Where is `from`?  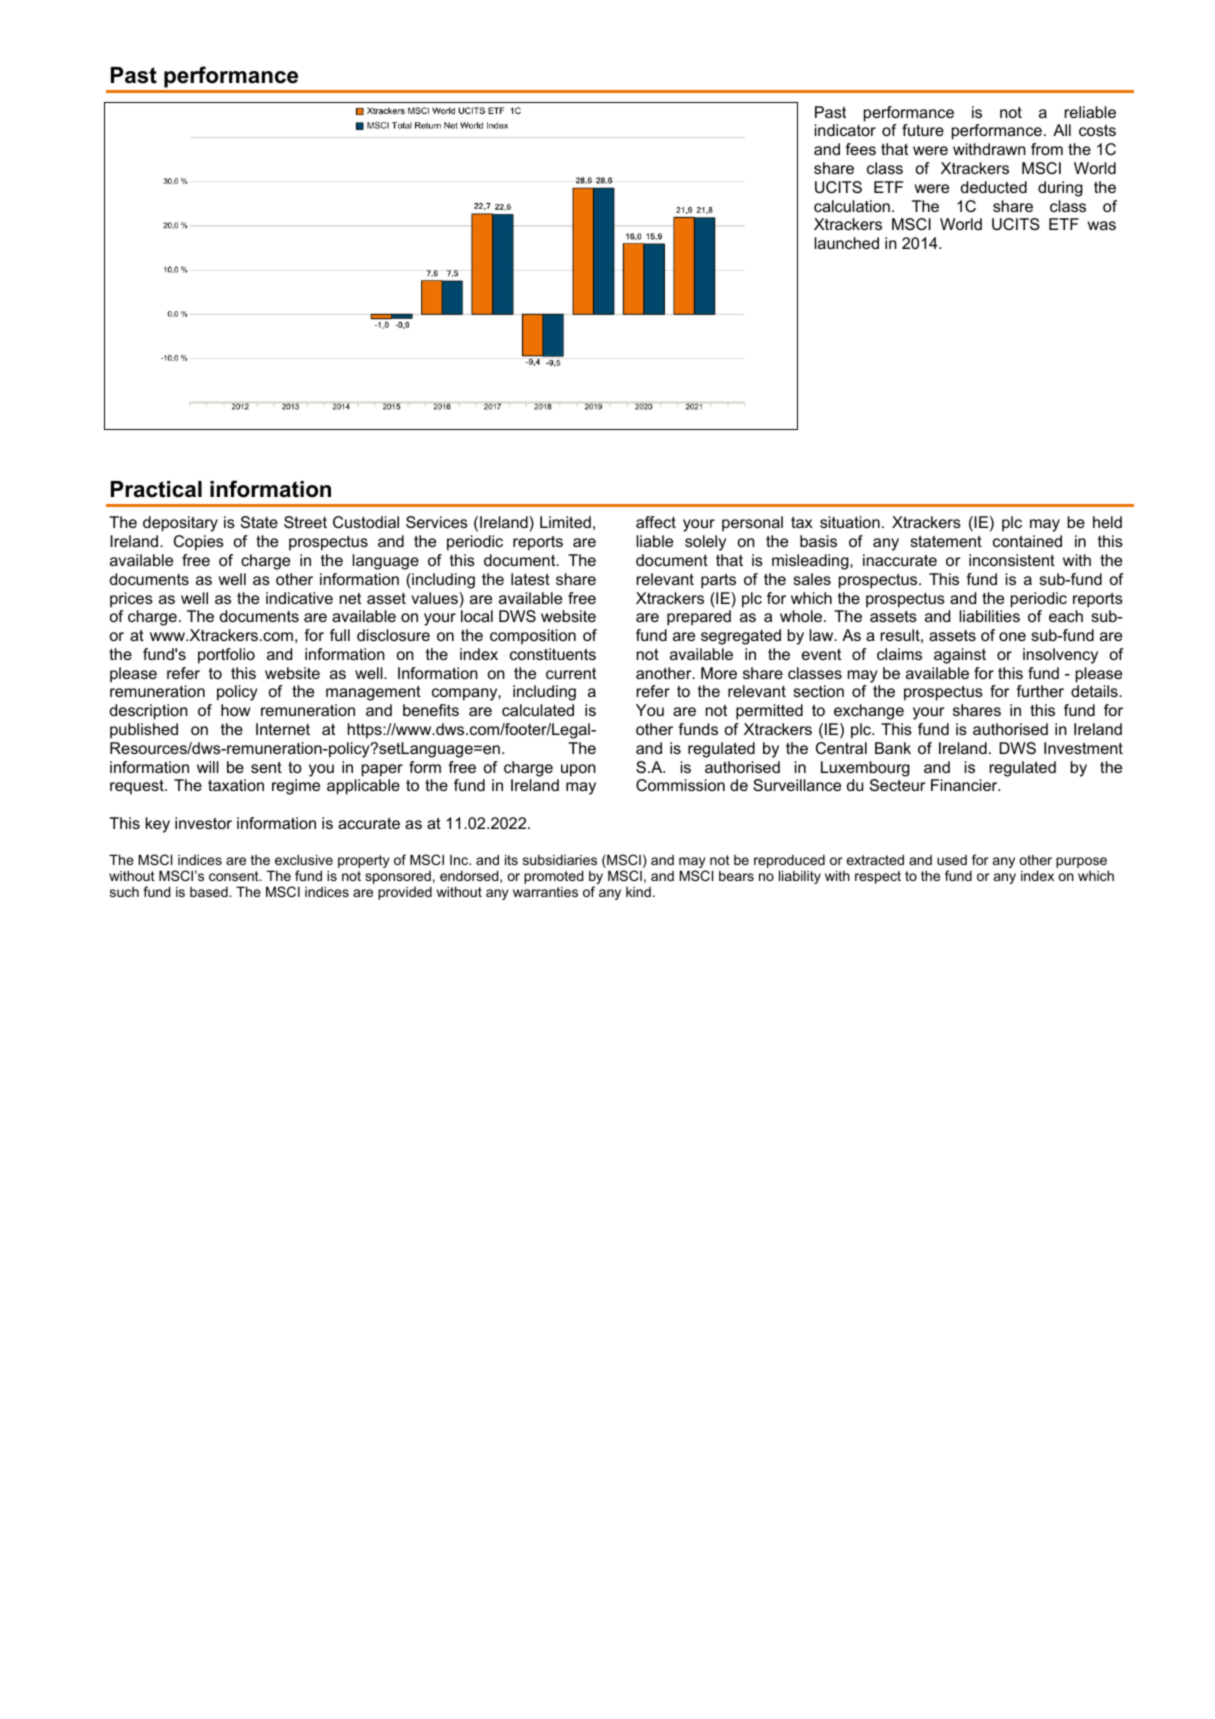
from is located at coordinates (1047, 149).
